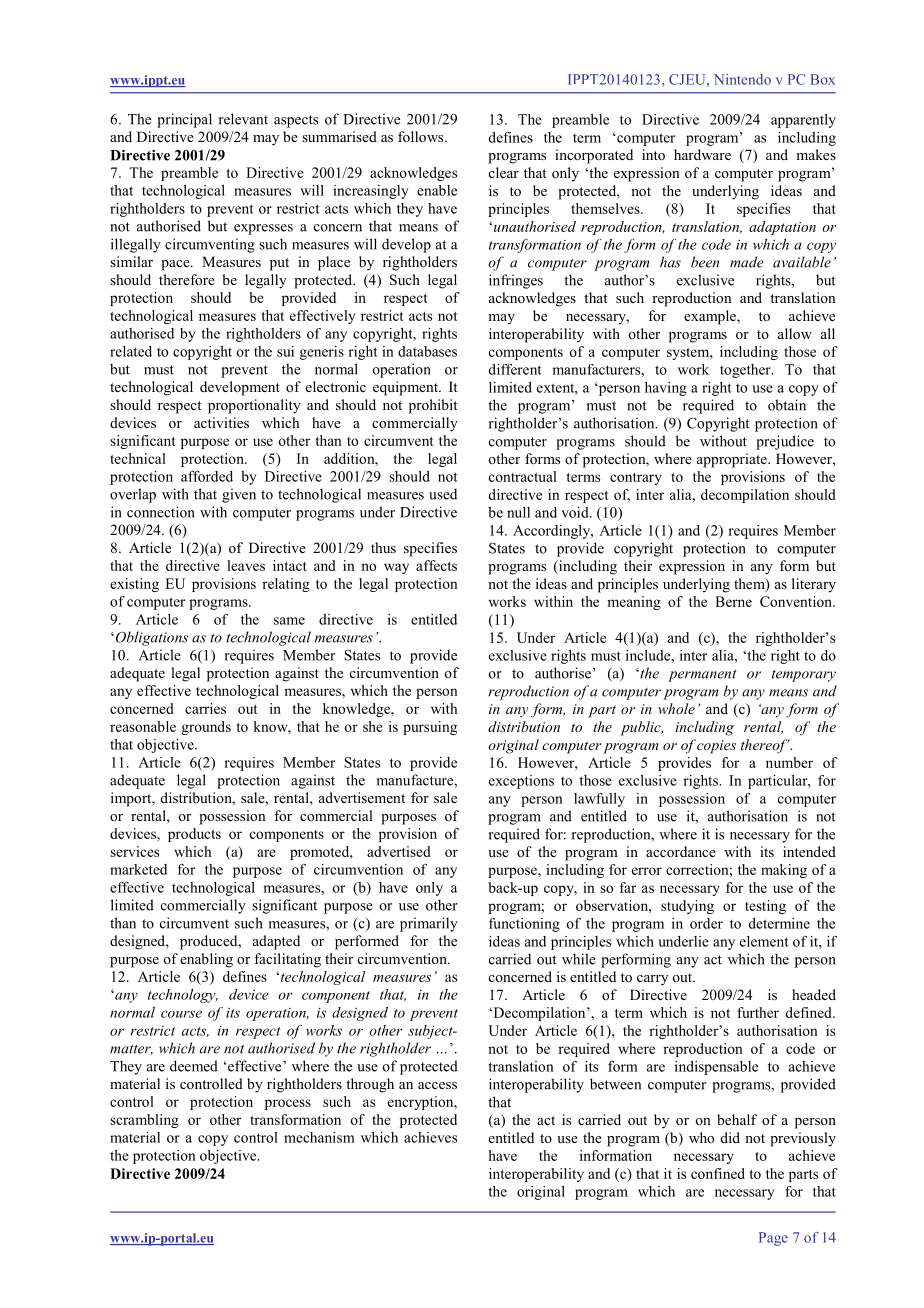  What do you see at coordinates (437, 1085) in the document?
I see `access` at bounding box center [437, 1085].
